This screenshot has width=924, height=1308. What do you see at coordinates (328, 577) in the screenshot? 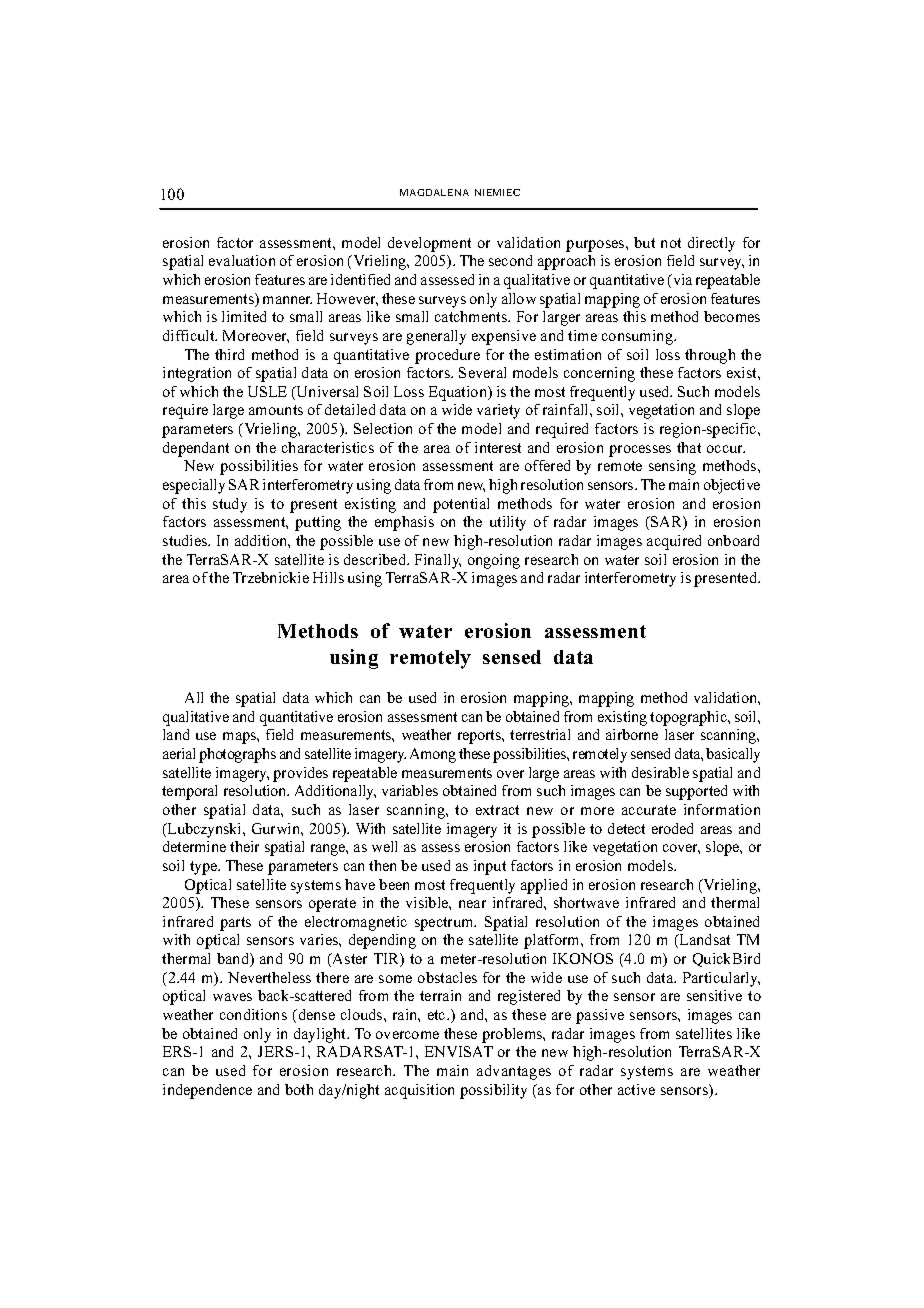
I see `Hills` at bounding box center [328, 577].
